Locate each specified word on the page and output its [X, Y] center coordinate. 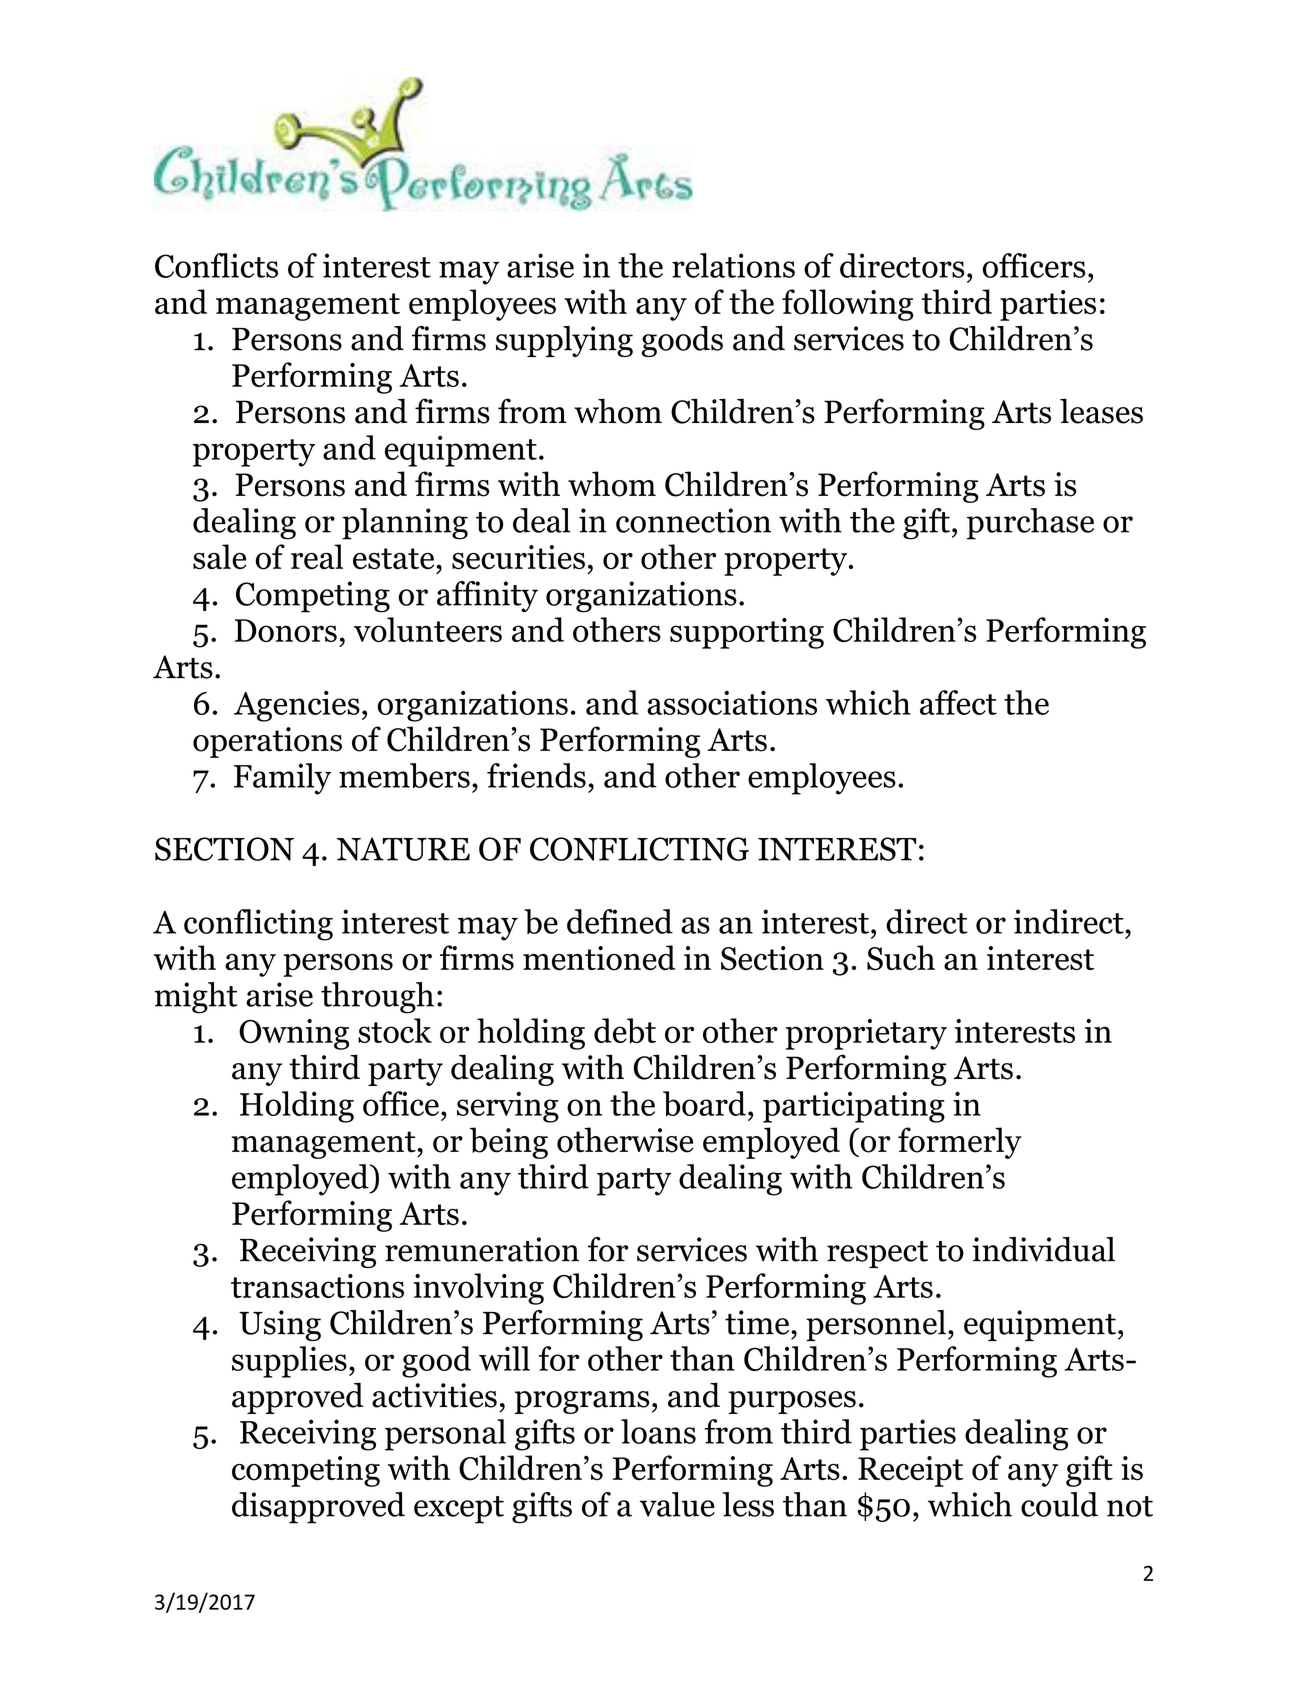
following [848, 305]
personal [445, 1435]
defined [620, 921]
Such [901, 958]
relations [733, 265]
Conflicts [216, 265]
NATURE [403, 849]
